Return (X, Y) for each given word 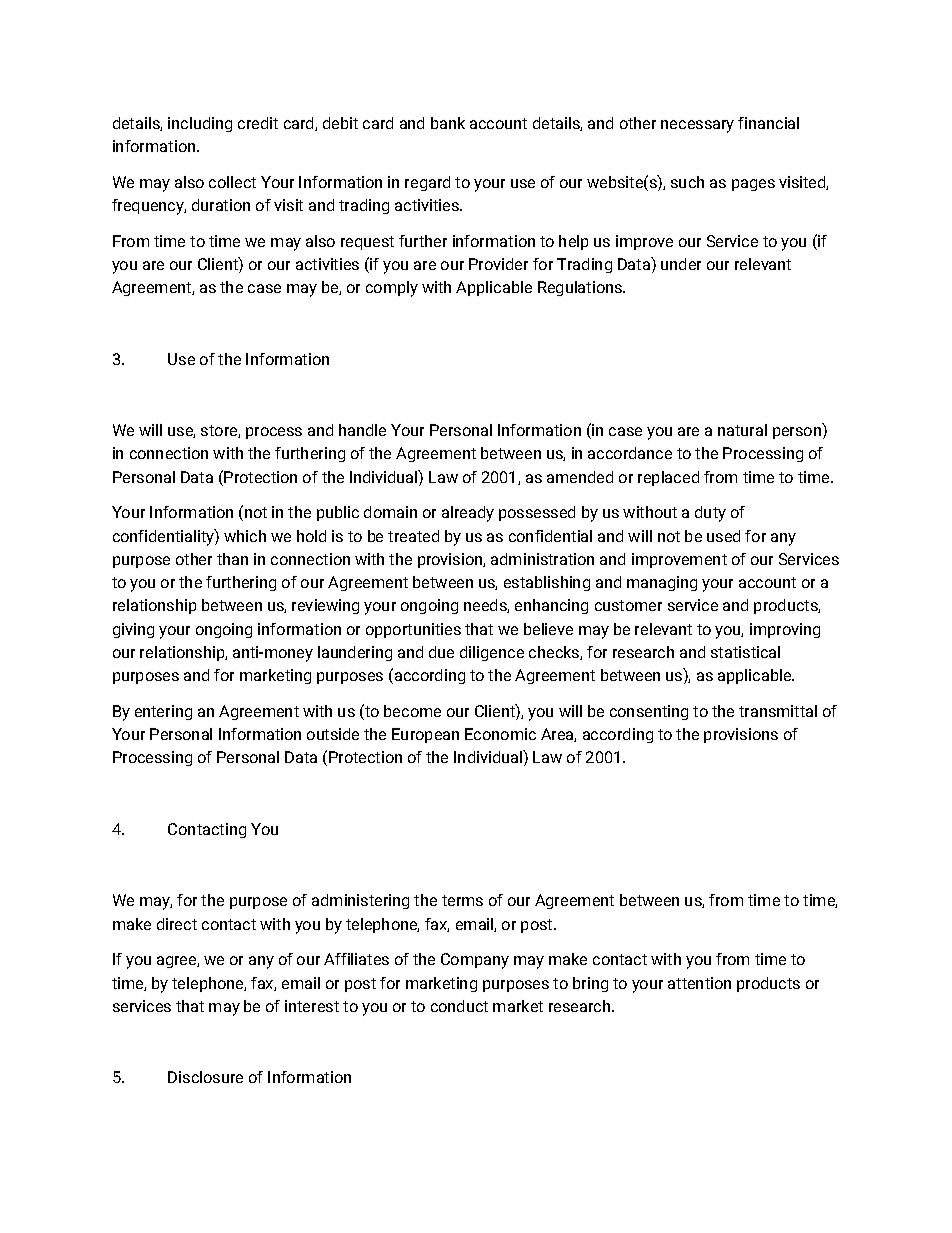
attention (699, 983)
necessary (697, 126)
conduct (459, 1006)
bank (448, 123)
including (200, 124)
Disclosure (205, 1077)
